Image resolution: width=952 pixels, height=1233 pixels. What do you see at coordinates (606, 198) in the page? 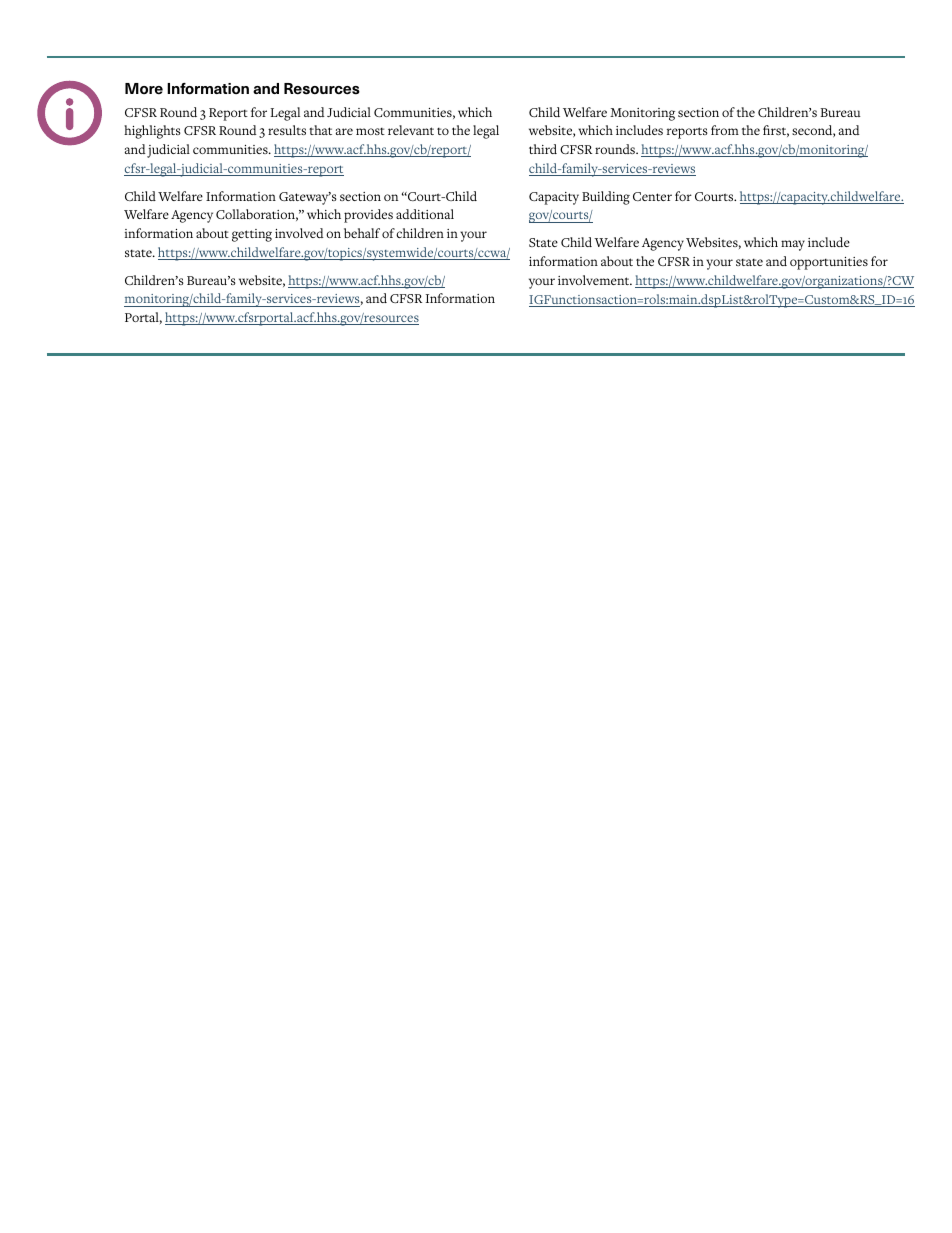
I see `Building` at bounding box center [606, 198].
